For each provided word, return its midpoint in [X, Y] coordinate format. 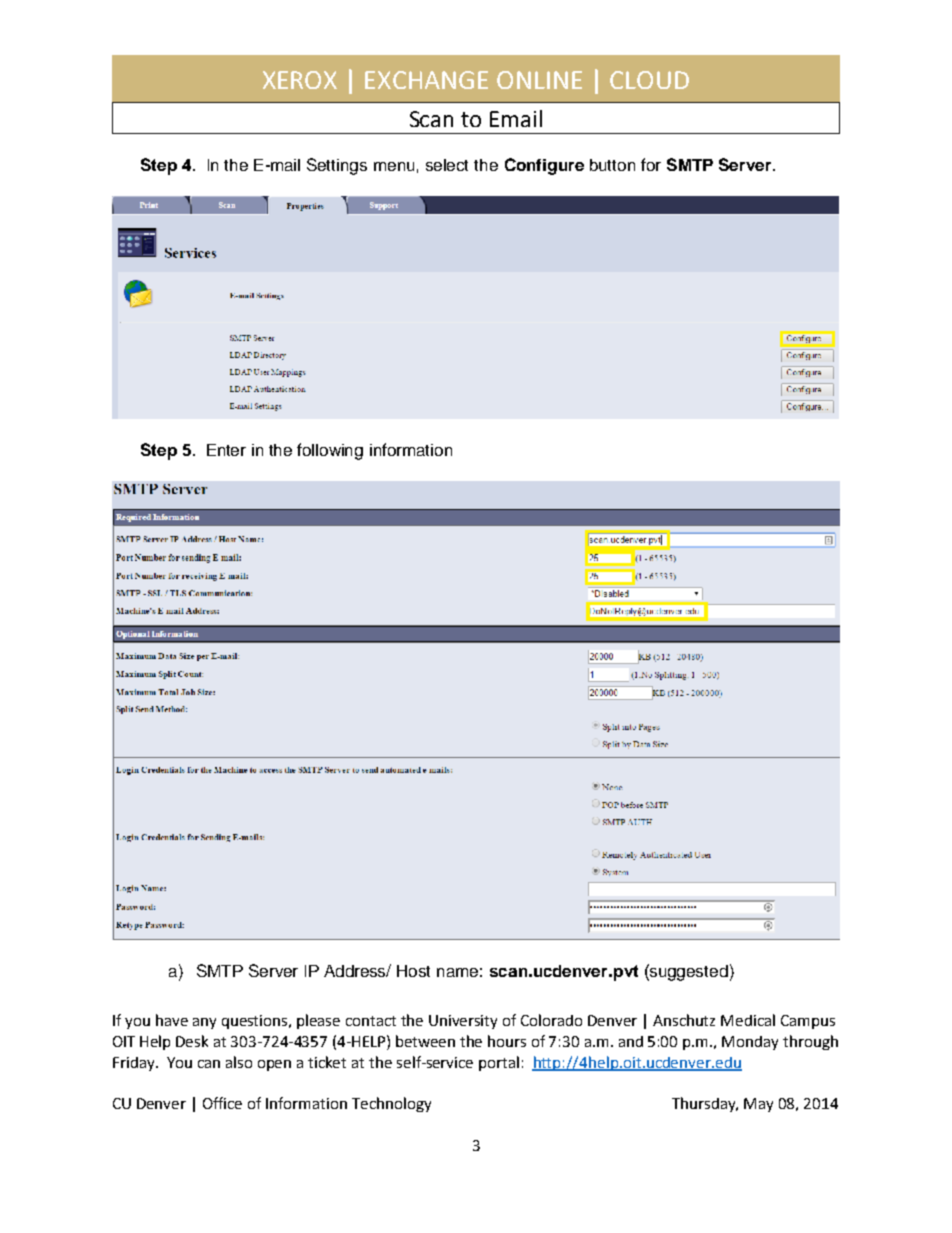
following [330, 451]
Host [413, 971]
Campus [808, 1022]
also [239, 1062]
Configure [544, 166]
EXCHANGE [426, 80]
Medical [748, 1020]
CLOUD [649, 80]
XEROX [300, 80]
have [172, 1020]
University [463, 1022]
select [447, 165]
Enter [226, 450]
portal [499, 1063]
